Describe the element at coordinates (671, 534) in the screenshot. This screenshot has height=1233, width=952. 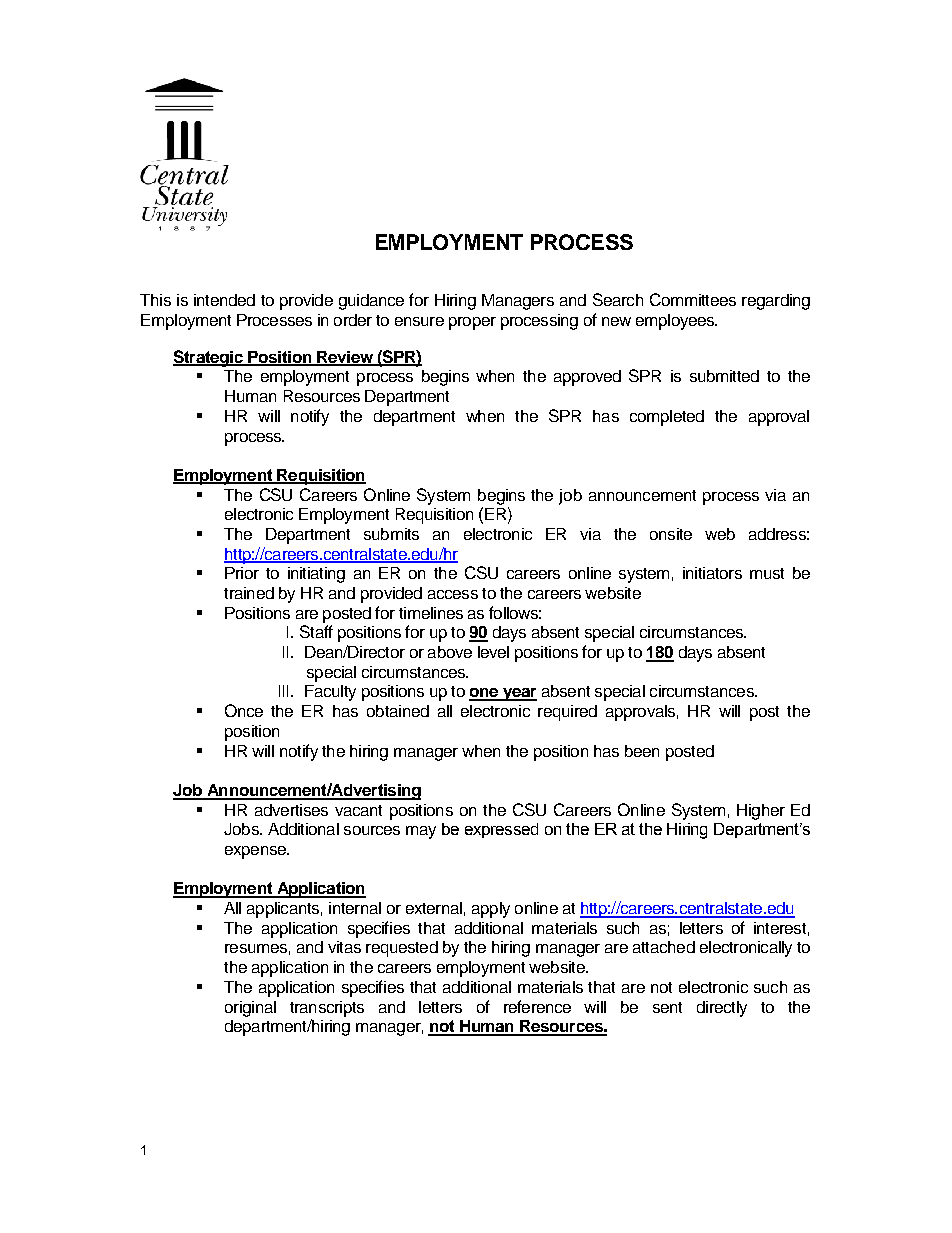
I see `onsite` at that location.
